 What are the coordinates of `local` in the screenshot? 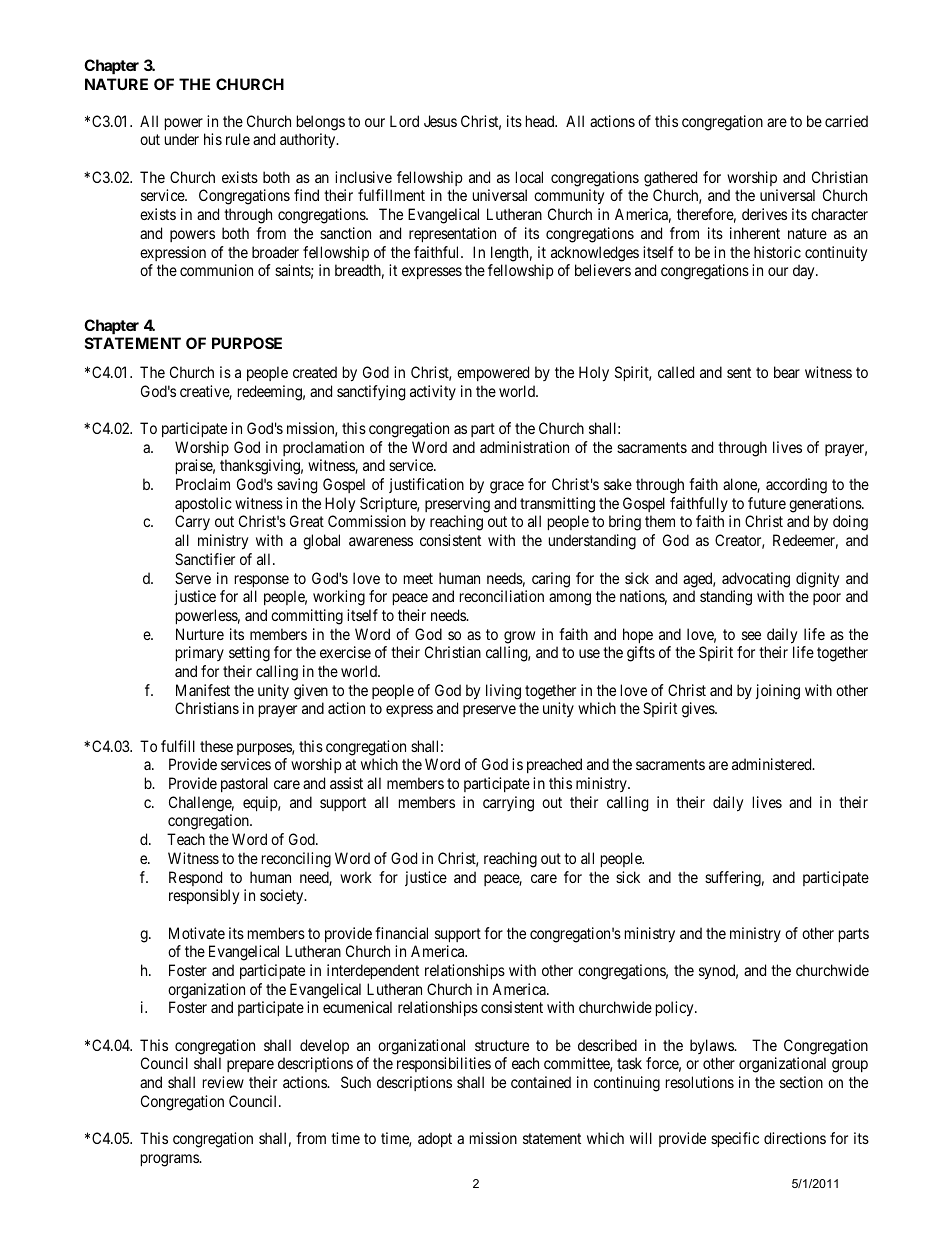 It's located at (529, 177).
